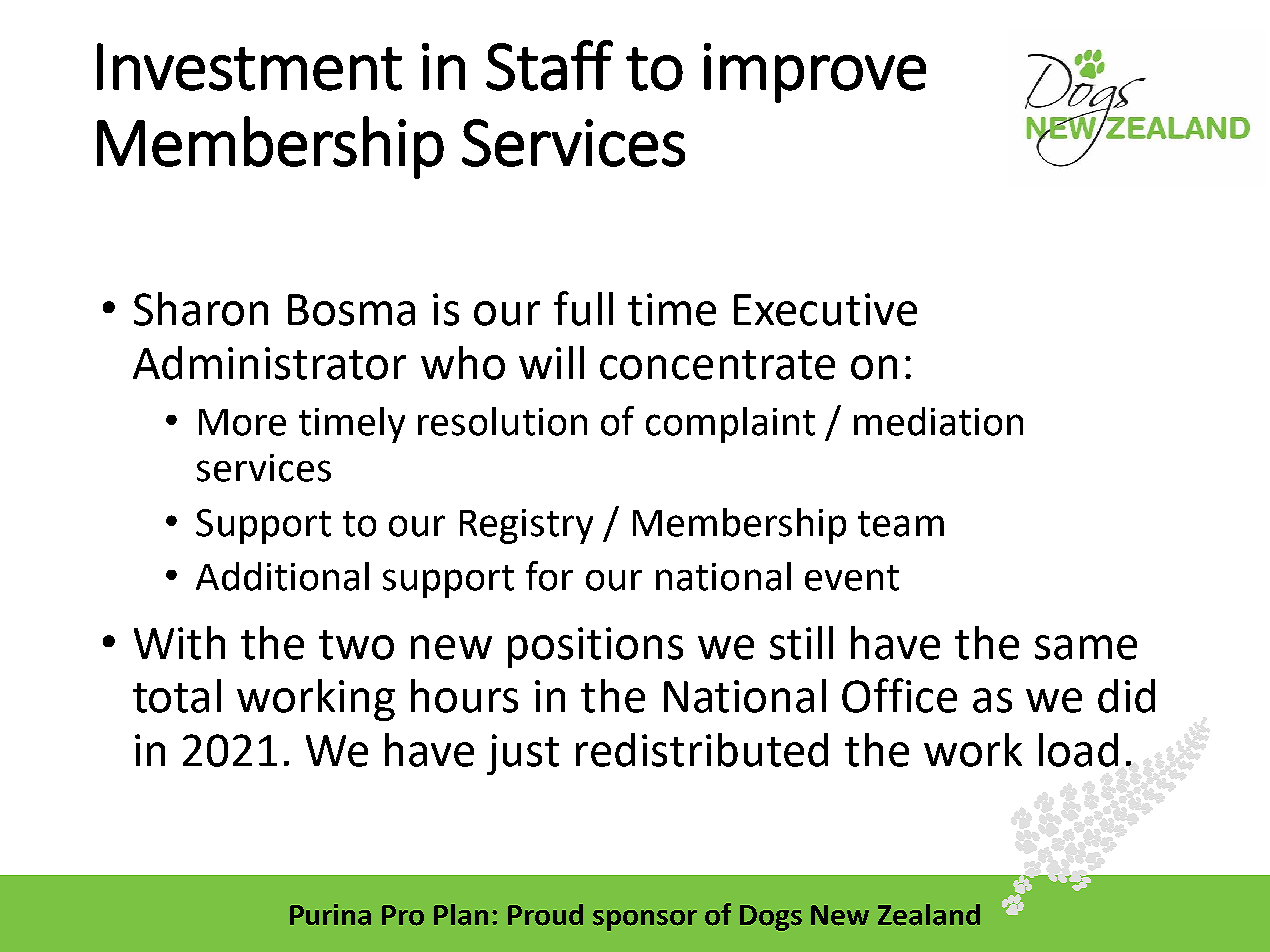 This image has width=1270, height=952. I want to click on Investment, so click(249, 67).
